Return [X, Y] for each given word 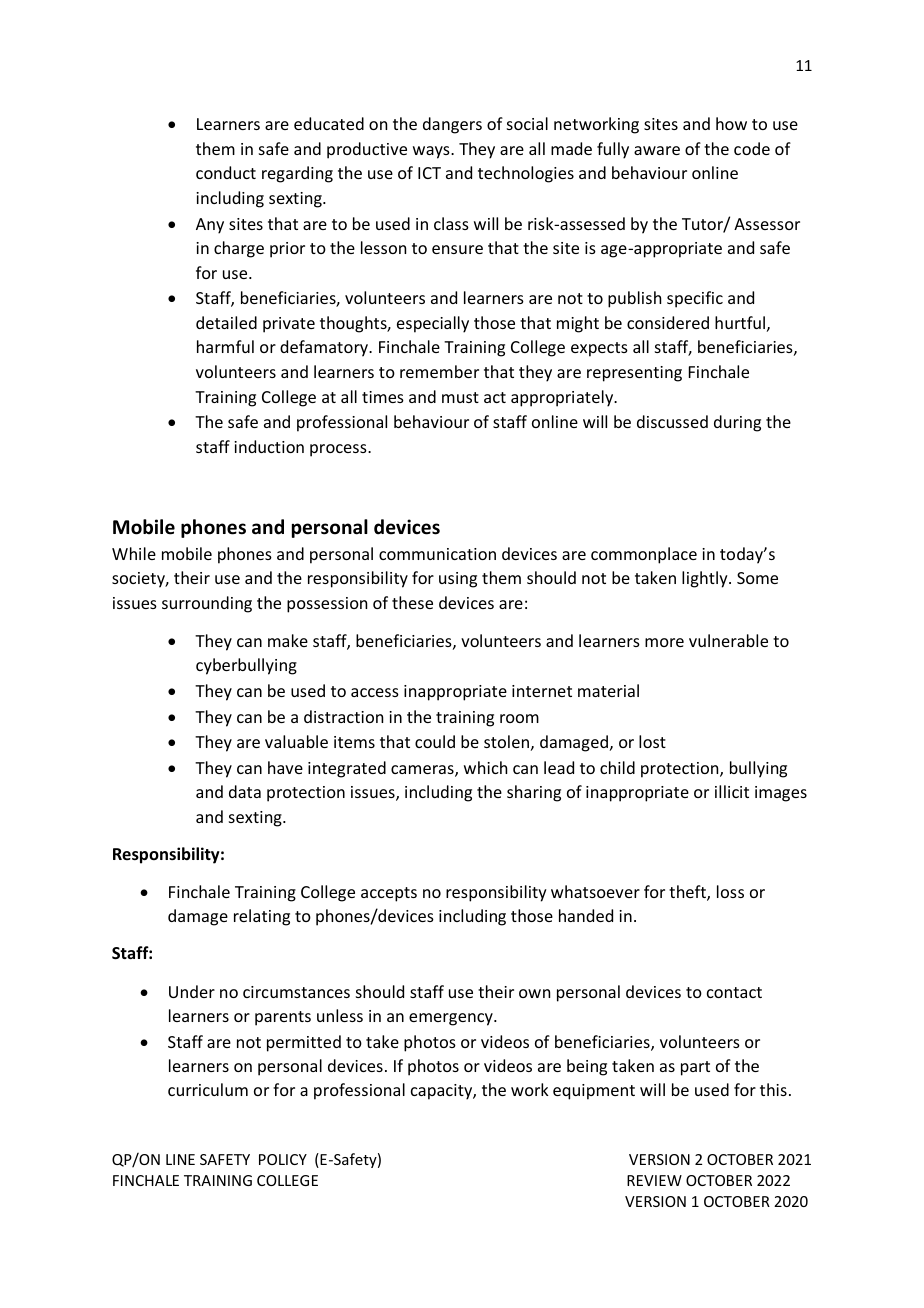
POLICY [283, 1159]
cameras [423, 771]
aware [657, 150]
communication [437, 554]
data [245, 791]
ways [432, 152]
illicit [732, 791]
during [737, 423]
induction [269, 446]
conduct [226, 172]
